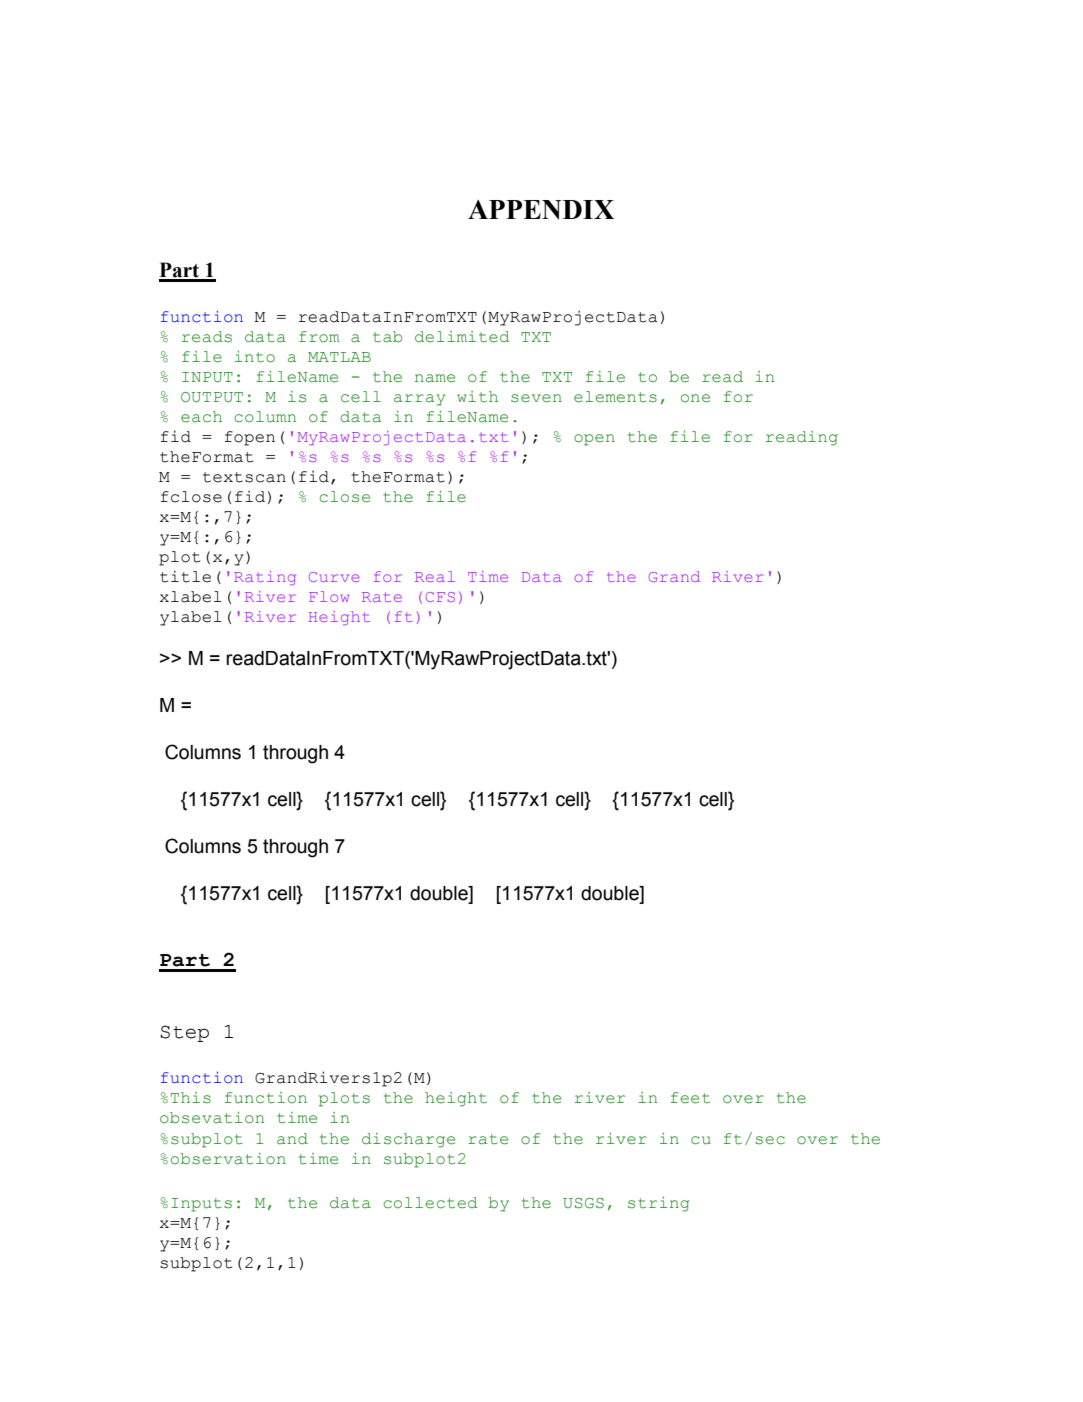 Image resolution: width=1083 pixels, height=1402 pixels. I want to click on feet, so click(690, 1098).
